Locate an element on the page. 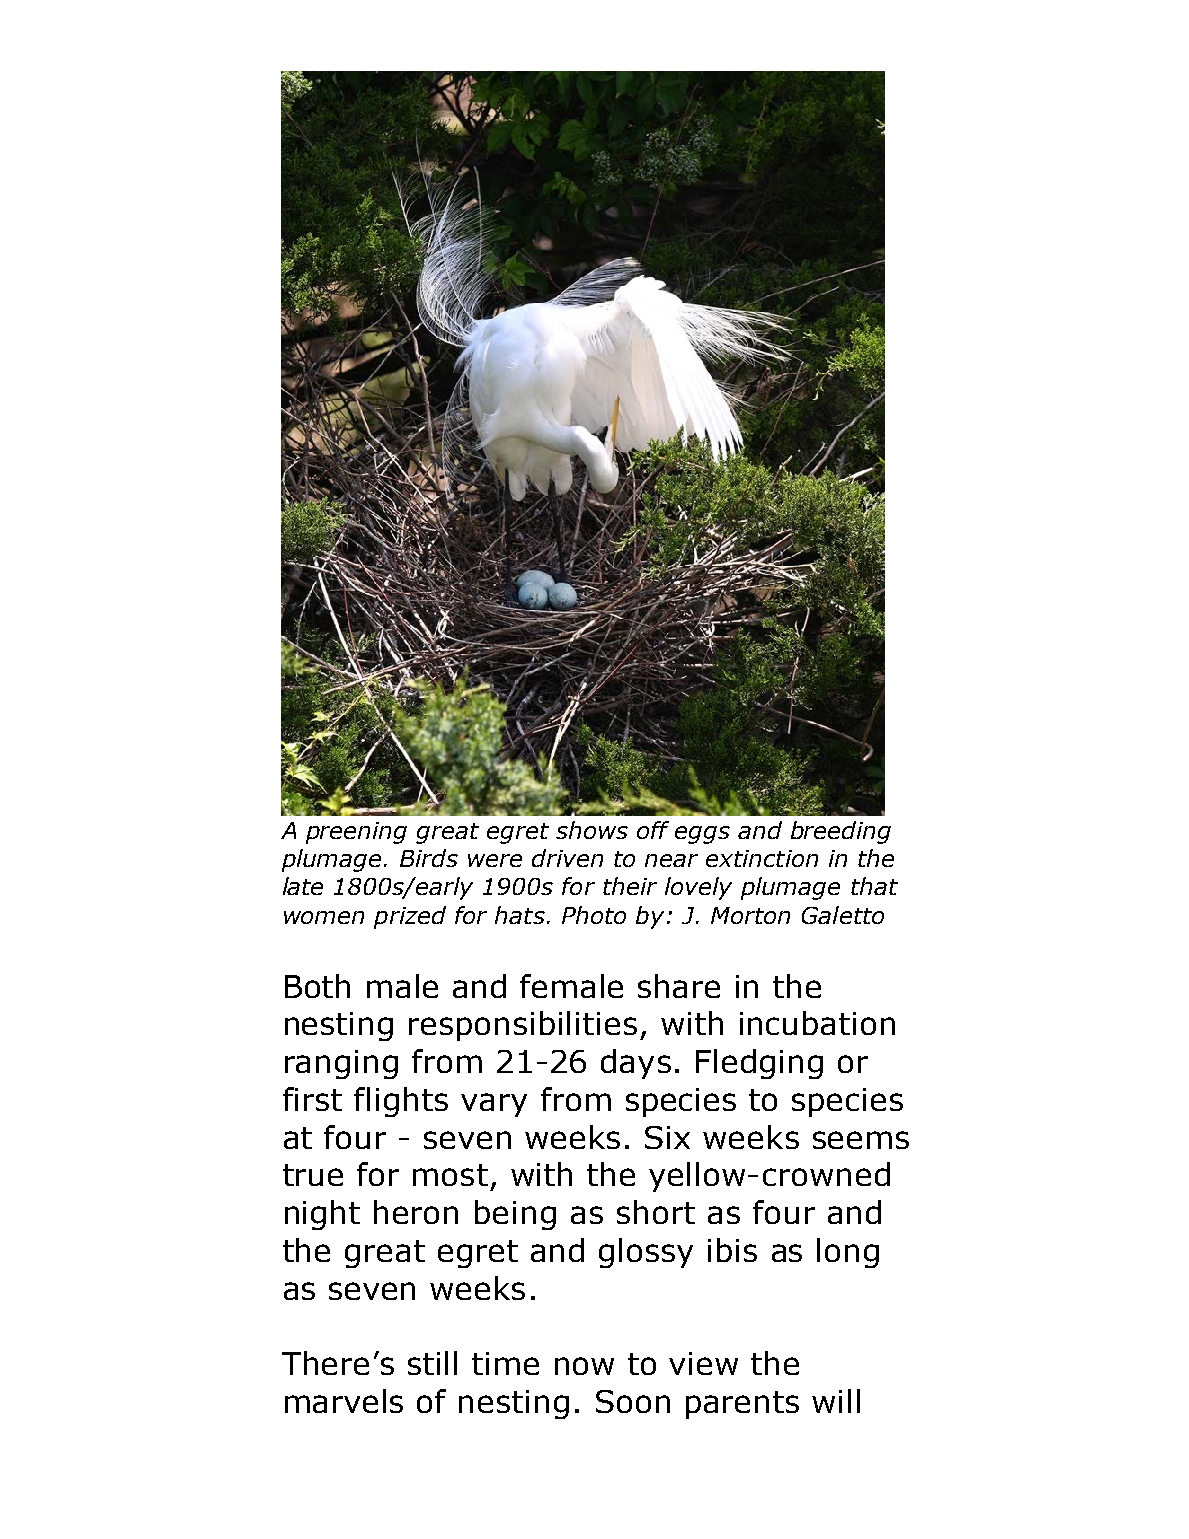 The width and height of the image is (1189, 1539). driven is located at coordinates (567, 858).
